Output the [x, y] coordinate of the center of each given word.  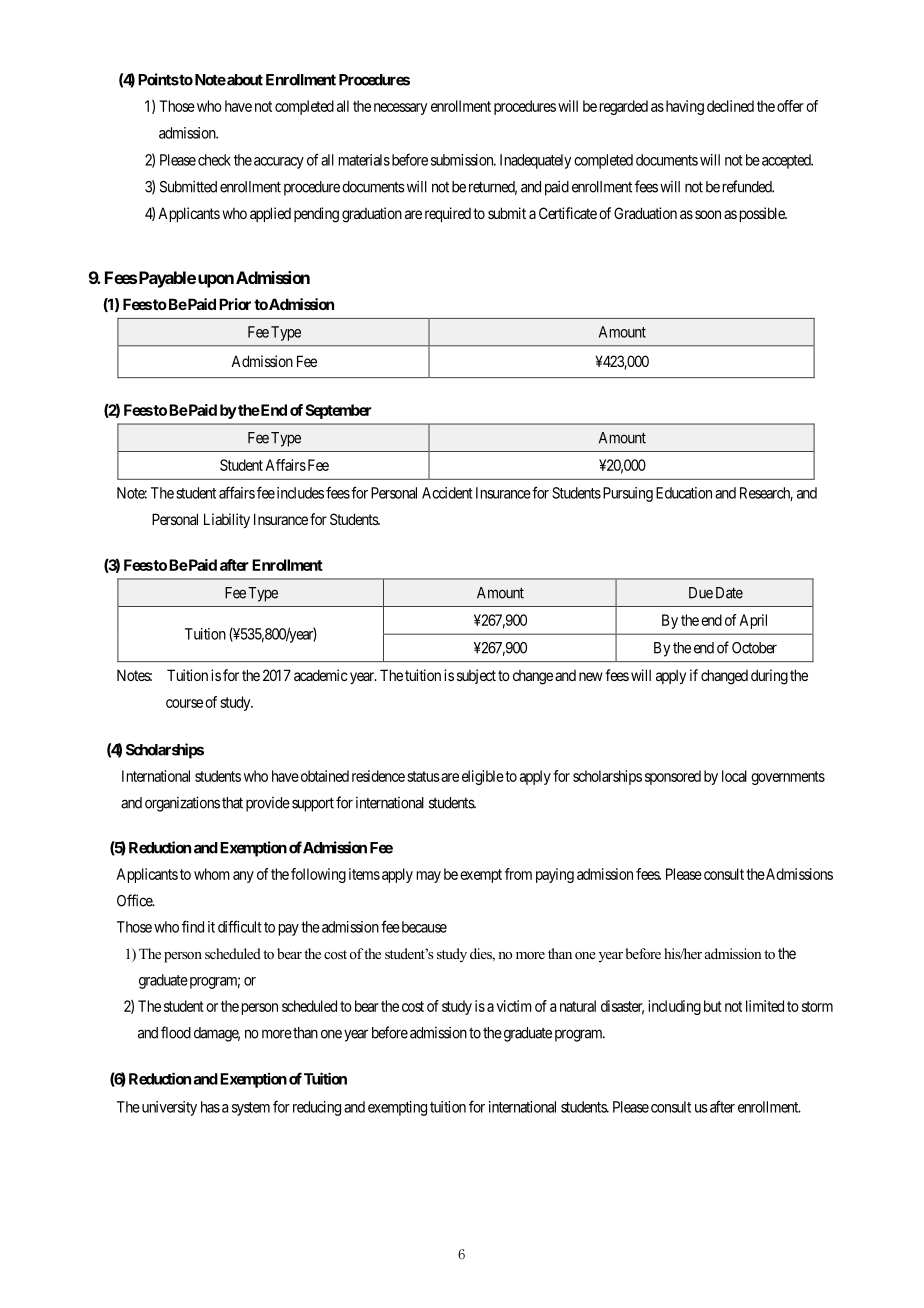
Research [766, 494]
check [214, 160]
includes [300, 493]
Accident [447, 493]
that [232, 803]
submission [463, 160]
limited [765, 1006]
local [734, 776]
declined [730, 106]
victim [514, 1006]
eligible [483, 777]
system [251, 1109]
